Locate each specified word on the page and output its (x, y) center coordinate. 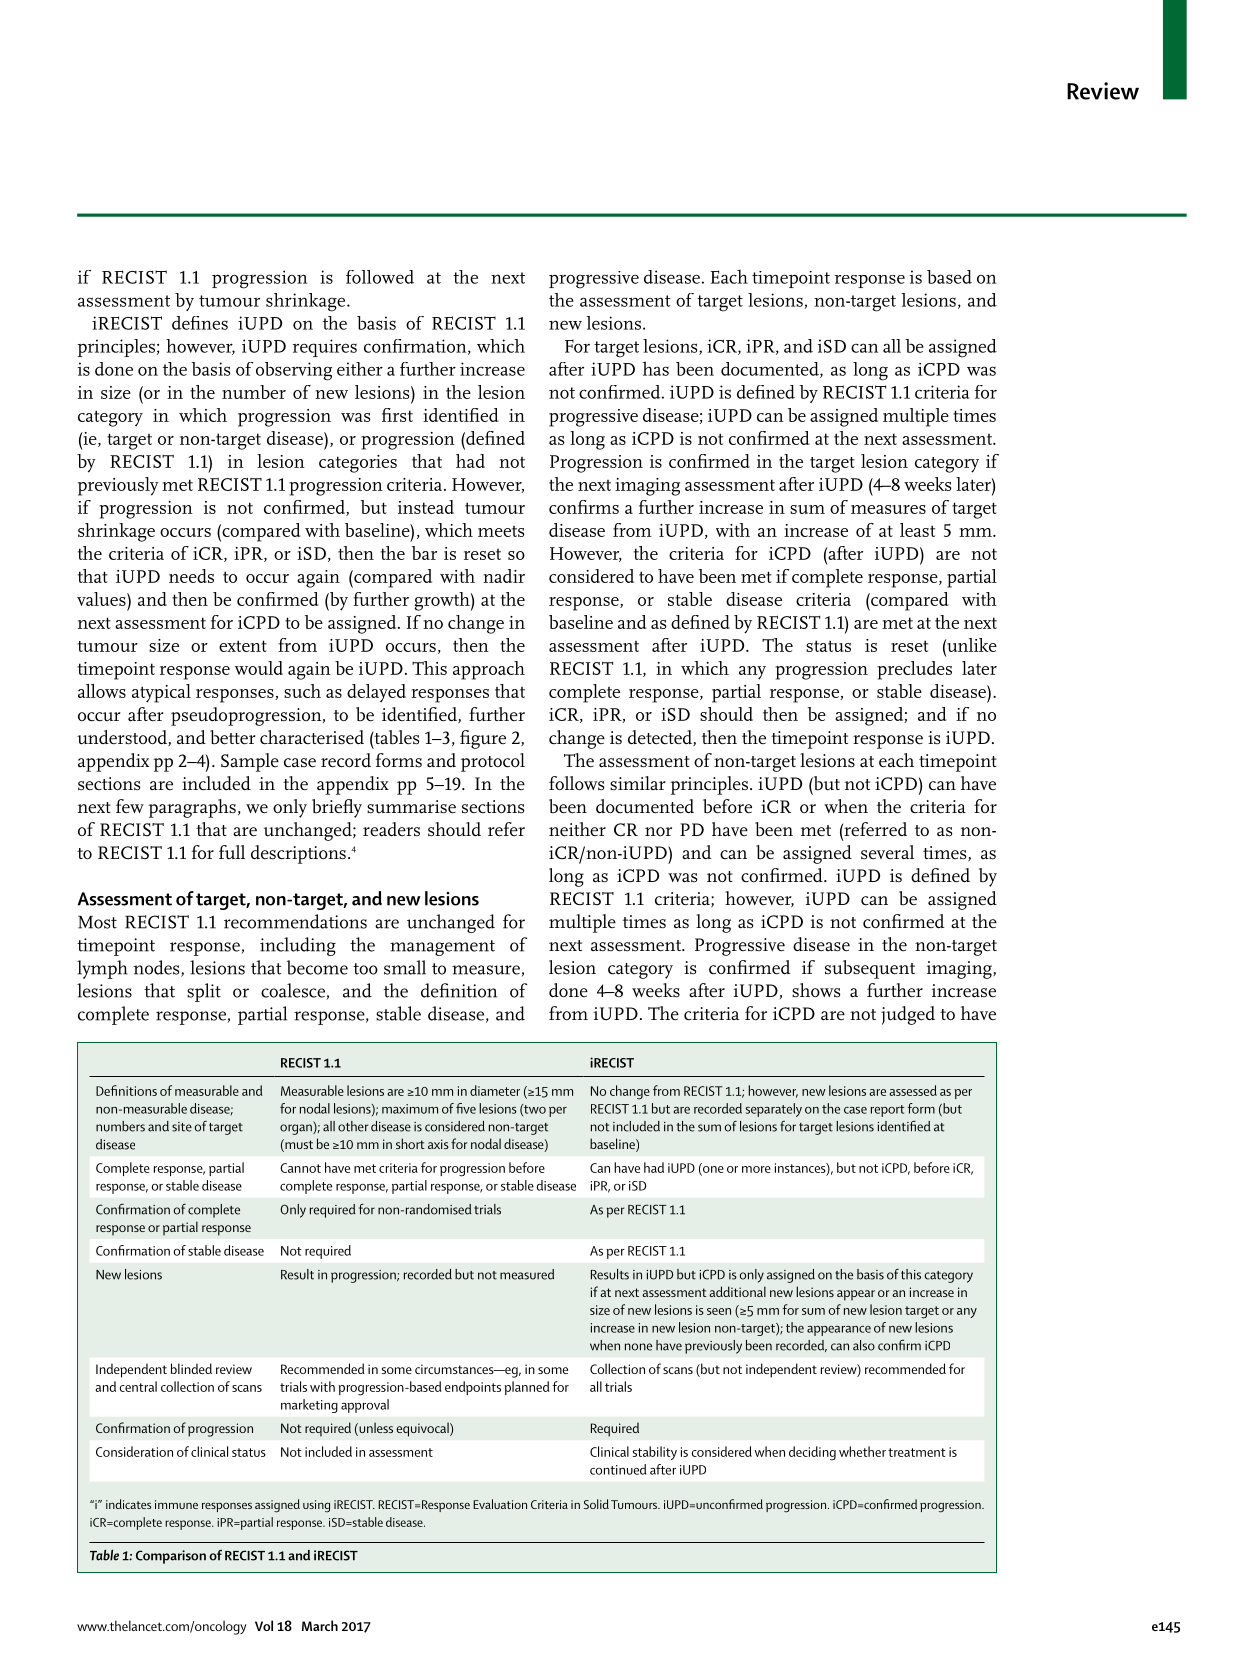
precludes (914, 670)
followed (380, 277)
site (182, 1127)
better (233, 737)
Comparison (171, 1557)
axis (438, 1144)
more (756, 1169)
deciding (812, 1453)
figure (483, 739)
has (655, 368)
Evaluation (500, 1504)
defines (200, 323)
